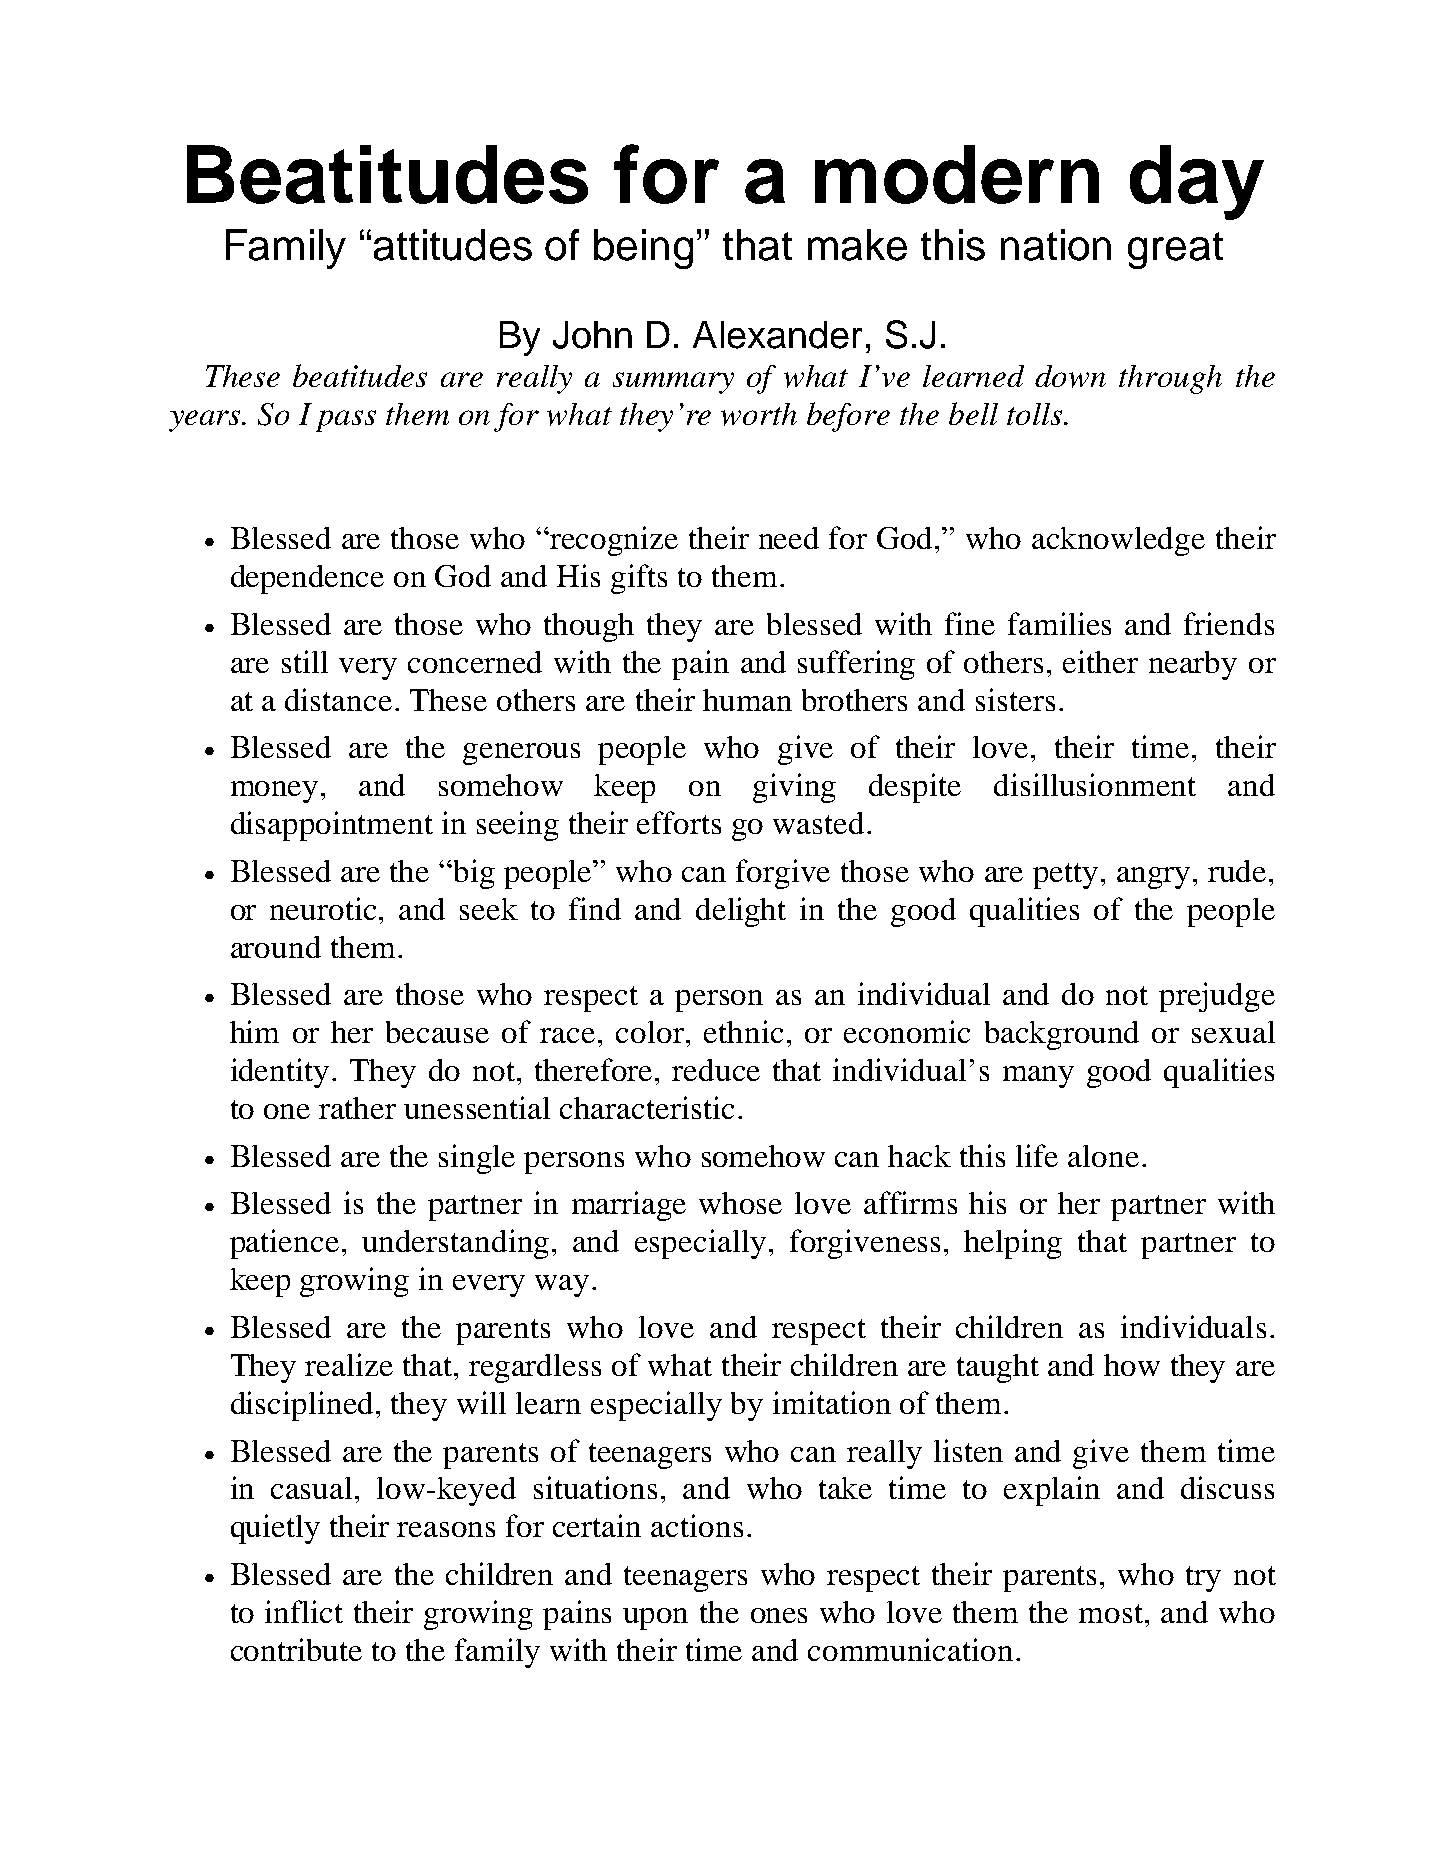  I want to click on neurotic, so click(325, 908).
